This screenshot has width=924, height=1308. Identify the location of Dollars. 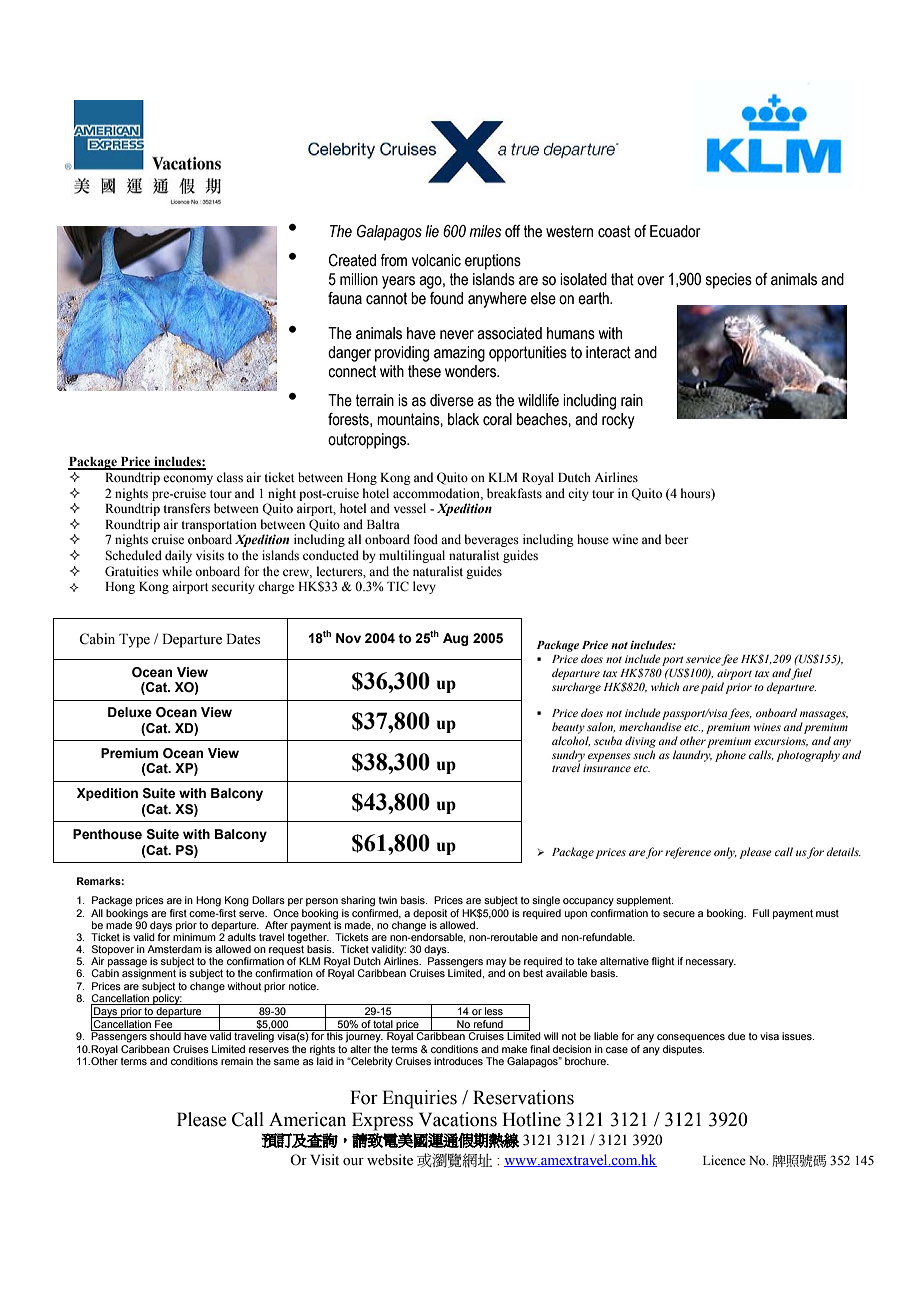
(268, 900).
